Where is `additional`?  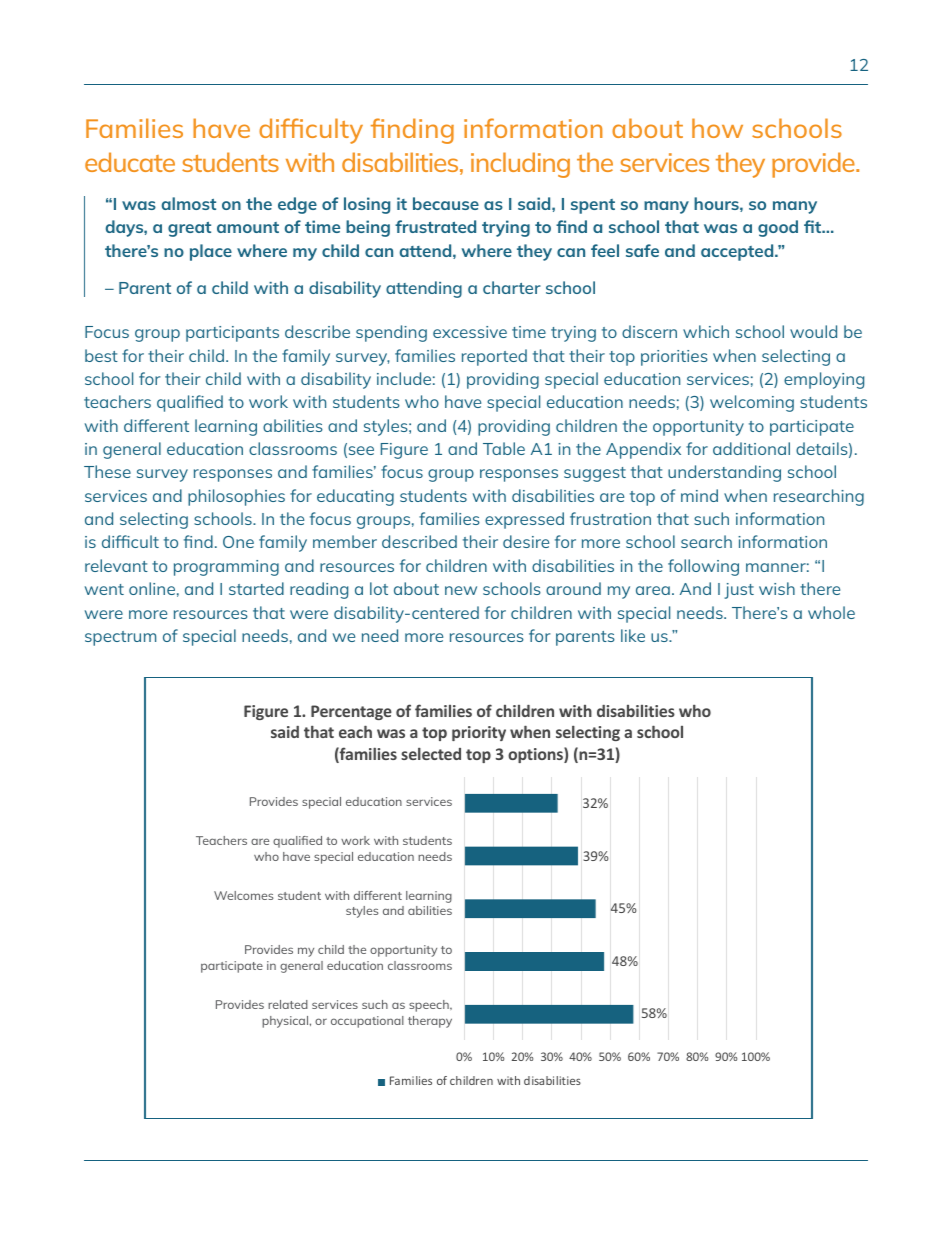
additional is located at coordinates (751, 448).
